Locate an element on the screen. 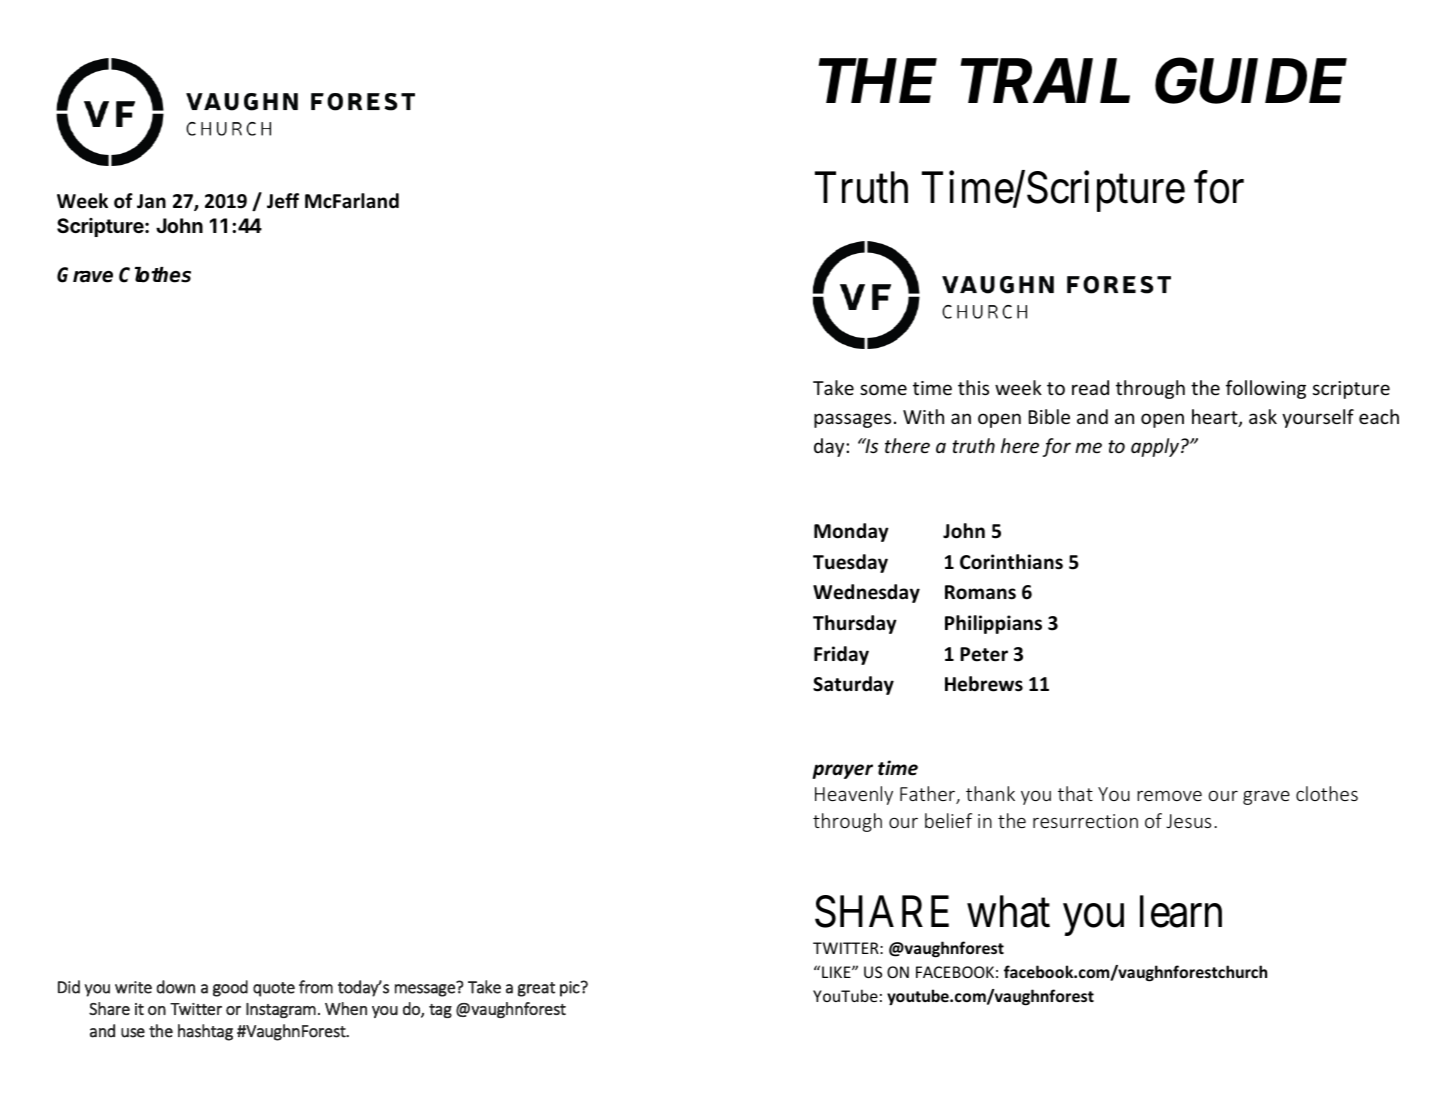 This screenshot has width=1434, height=1108. Corinthians is located at coordinates (1011, 562).
